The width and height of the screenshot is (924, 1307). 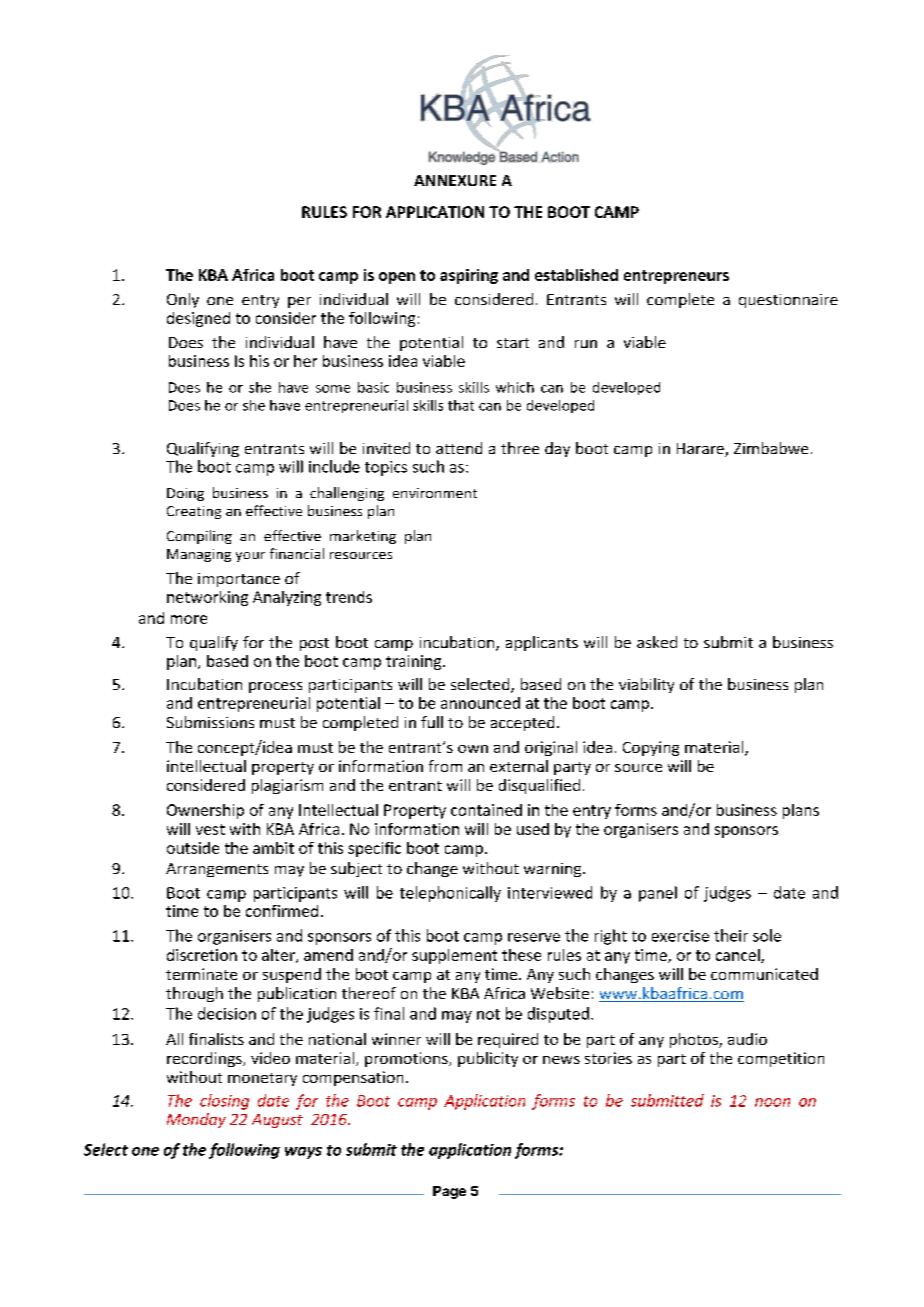 I want to click on ways, so click(x=303, y=1153).
